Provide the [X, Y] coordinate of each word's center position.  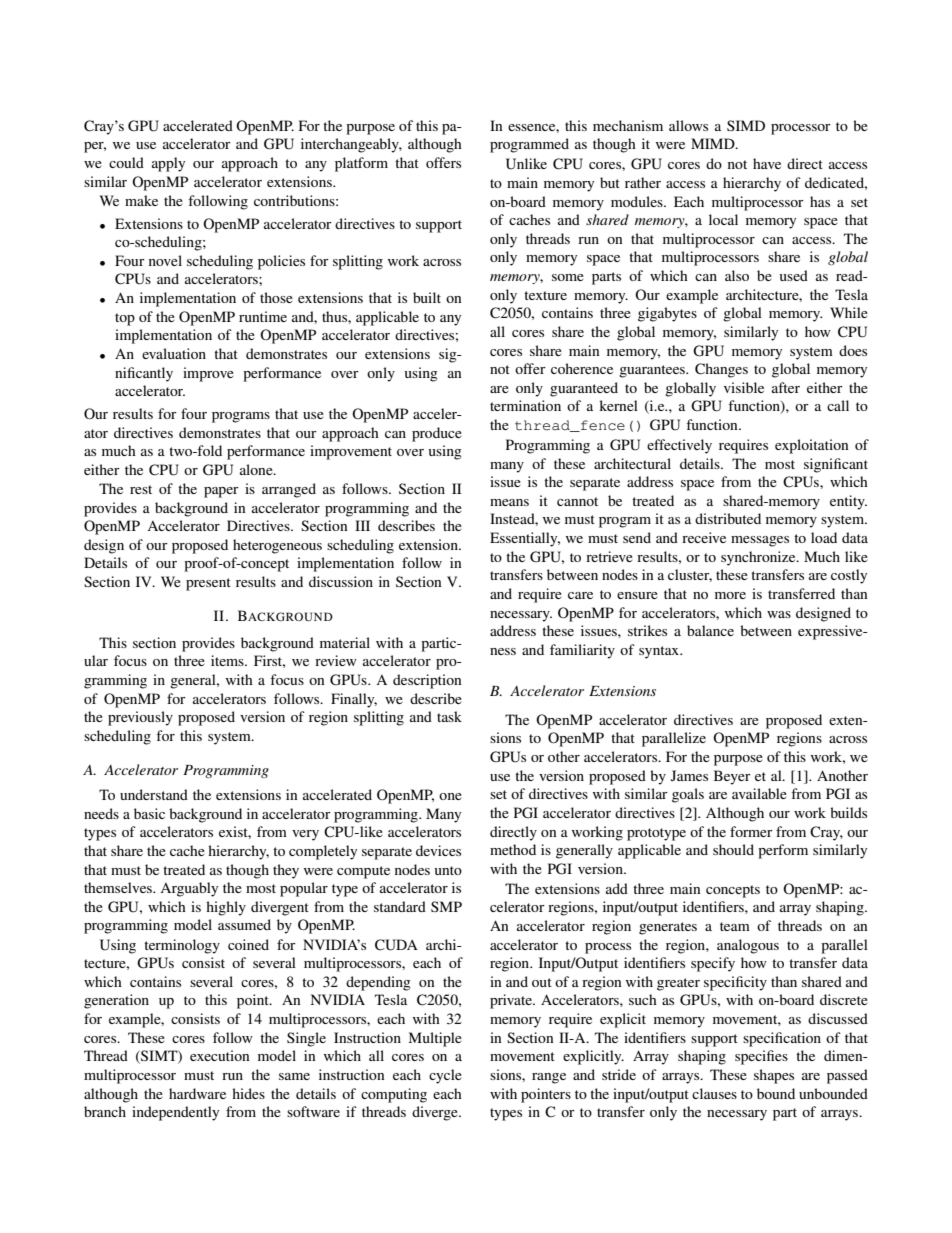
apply [168, 164]
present [208, 584]
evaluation [174, 353]
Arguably [189, 889]
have [767, 163]
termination [525, 405]
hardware [197, 1093]
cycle [445, 1076]
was [779, 614]
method [513, 849]
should [733, 849]
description [427, 681]
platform [361, 164]
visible [744, 387]
